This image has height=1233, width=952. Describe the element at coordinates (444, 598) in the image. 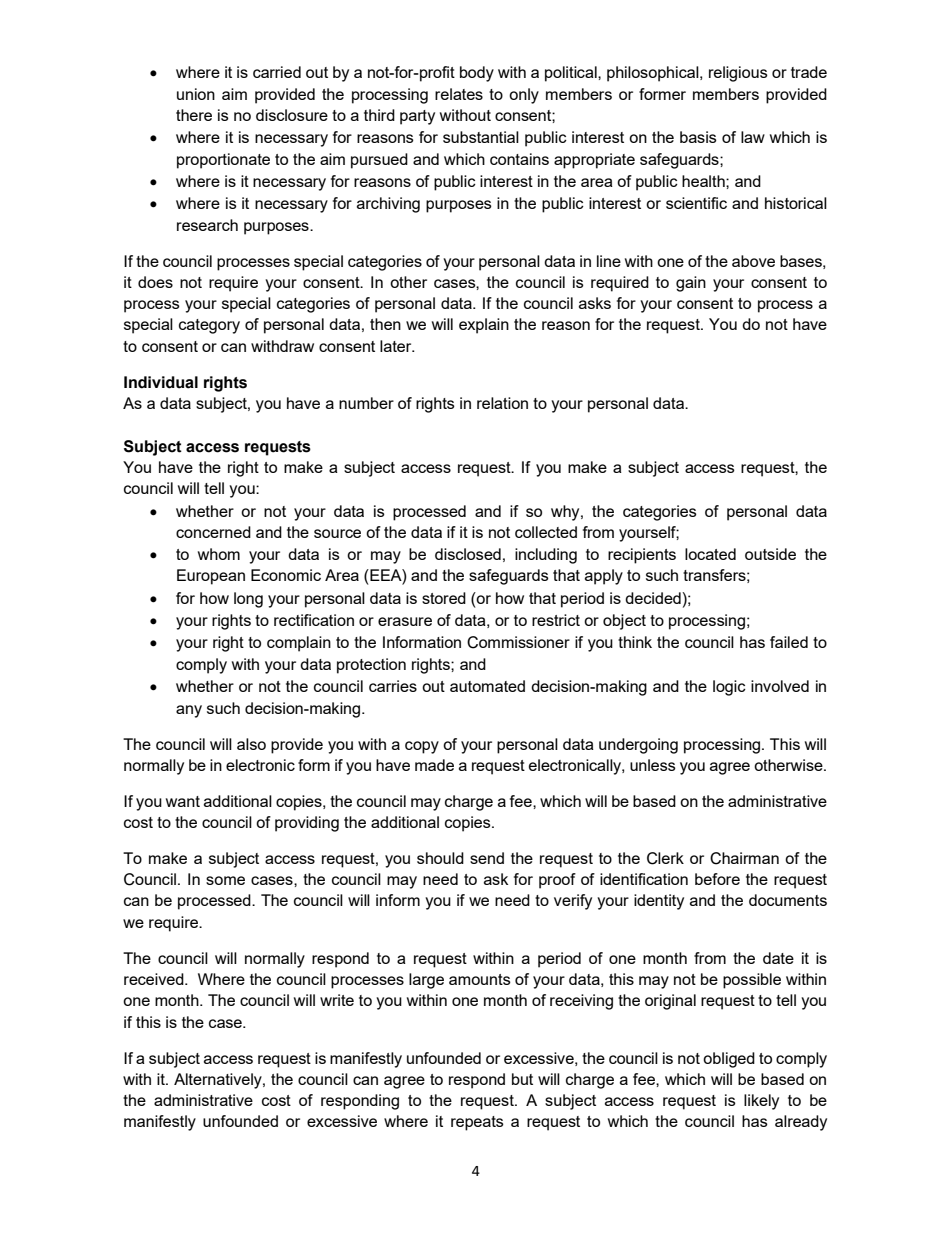

I see `stored` at that location.
